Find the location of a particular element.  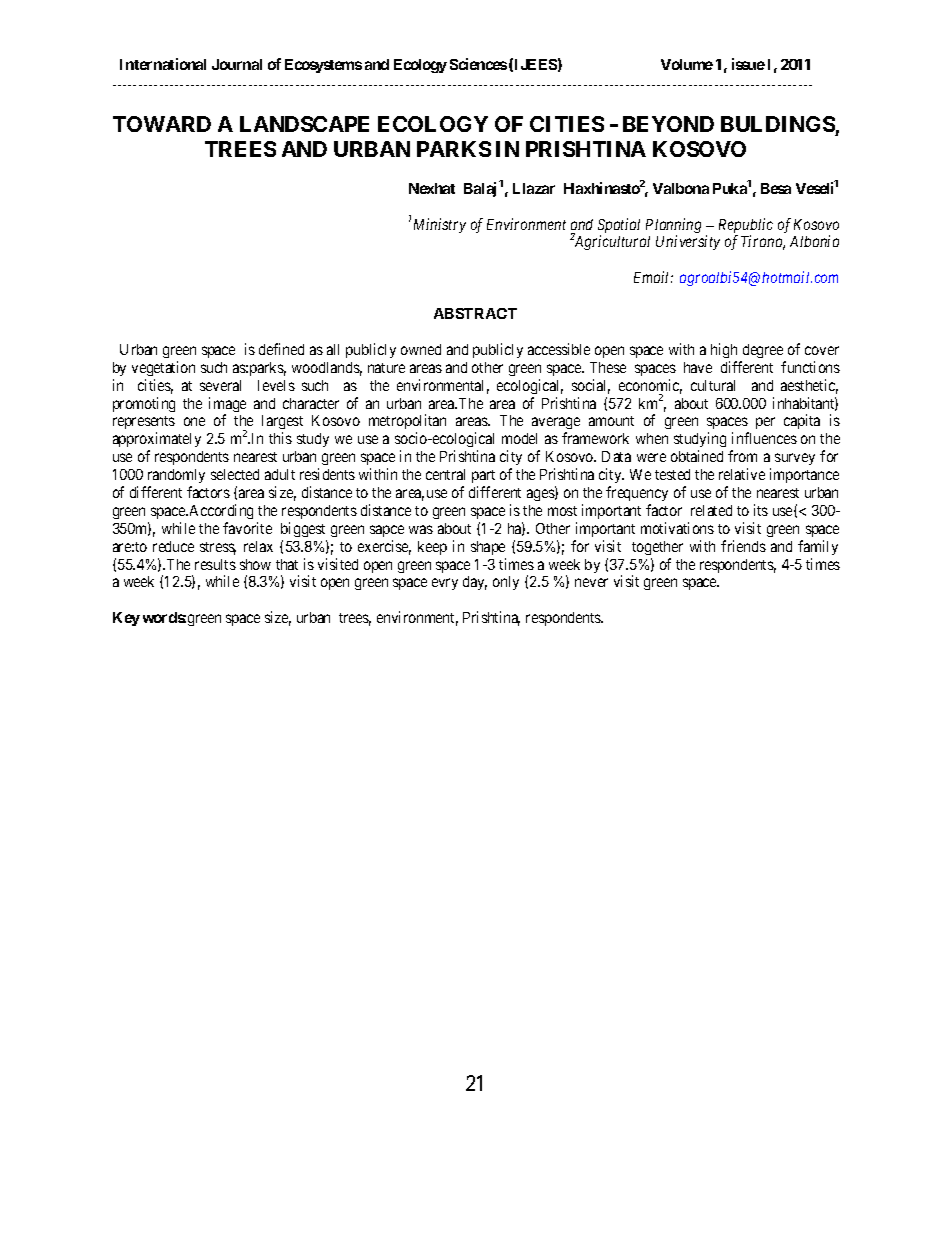

its is located at coordinates (761, 510).
